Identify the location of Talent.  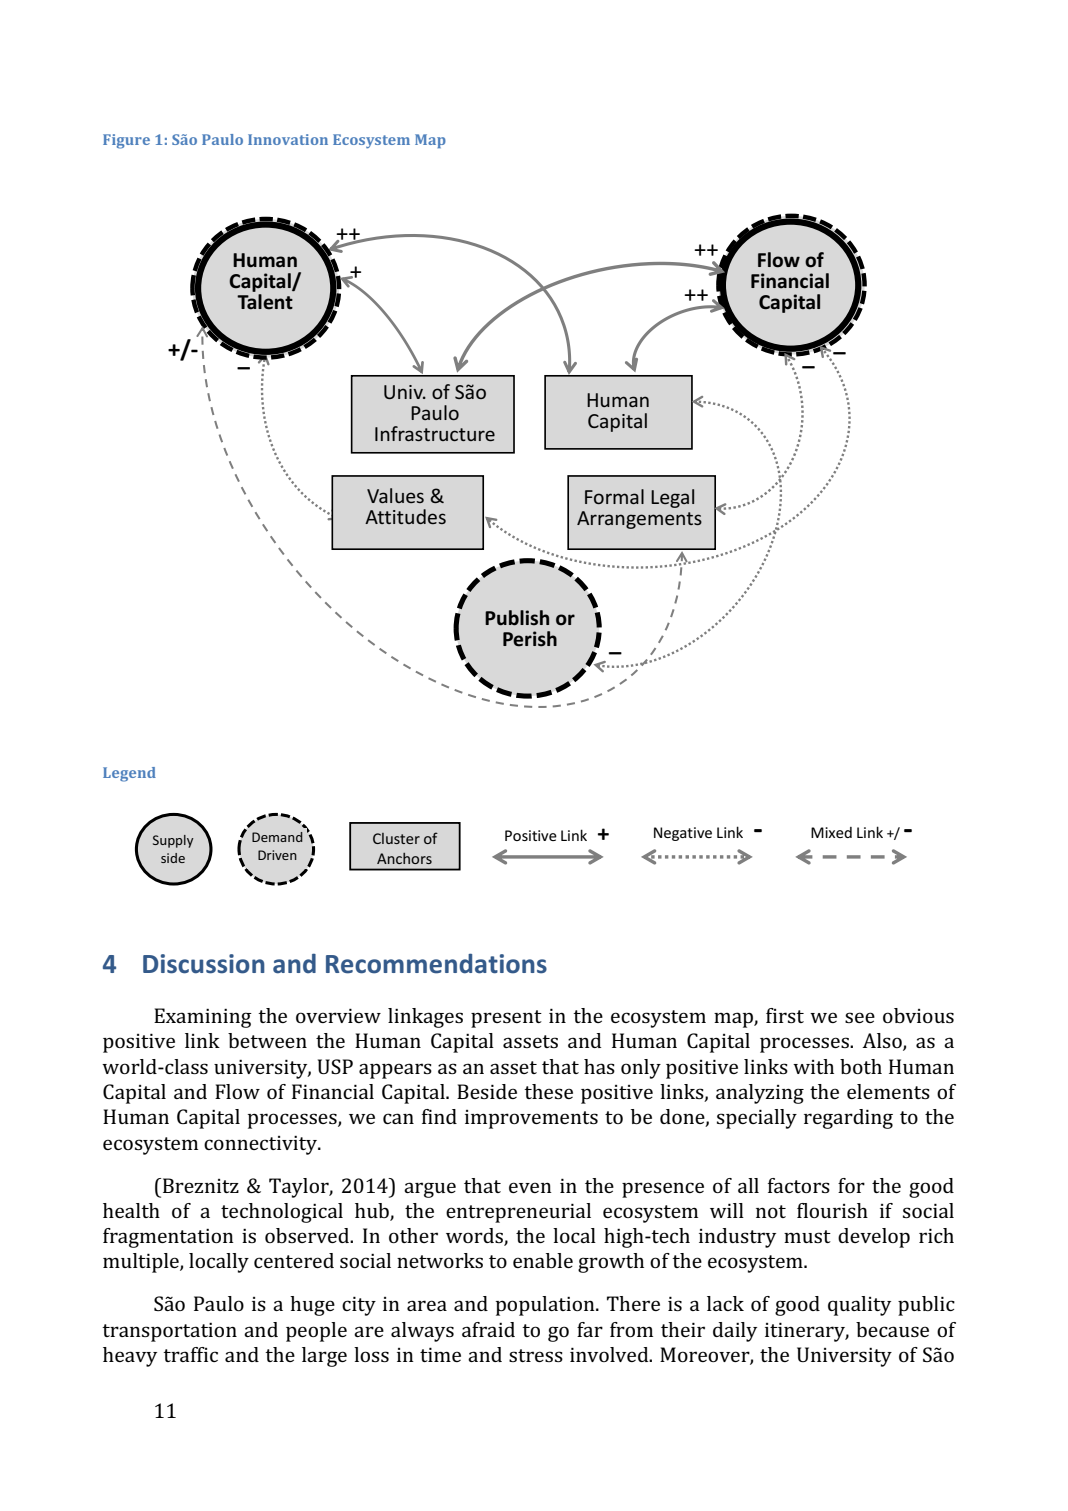
(265, 300).
